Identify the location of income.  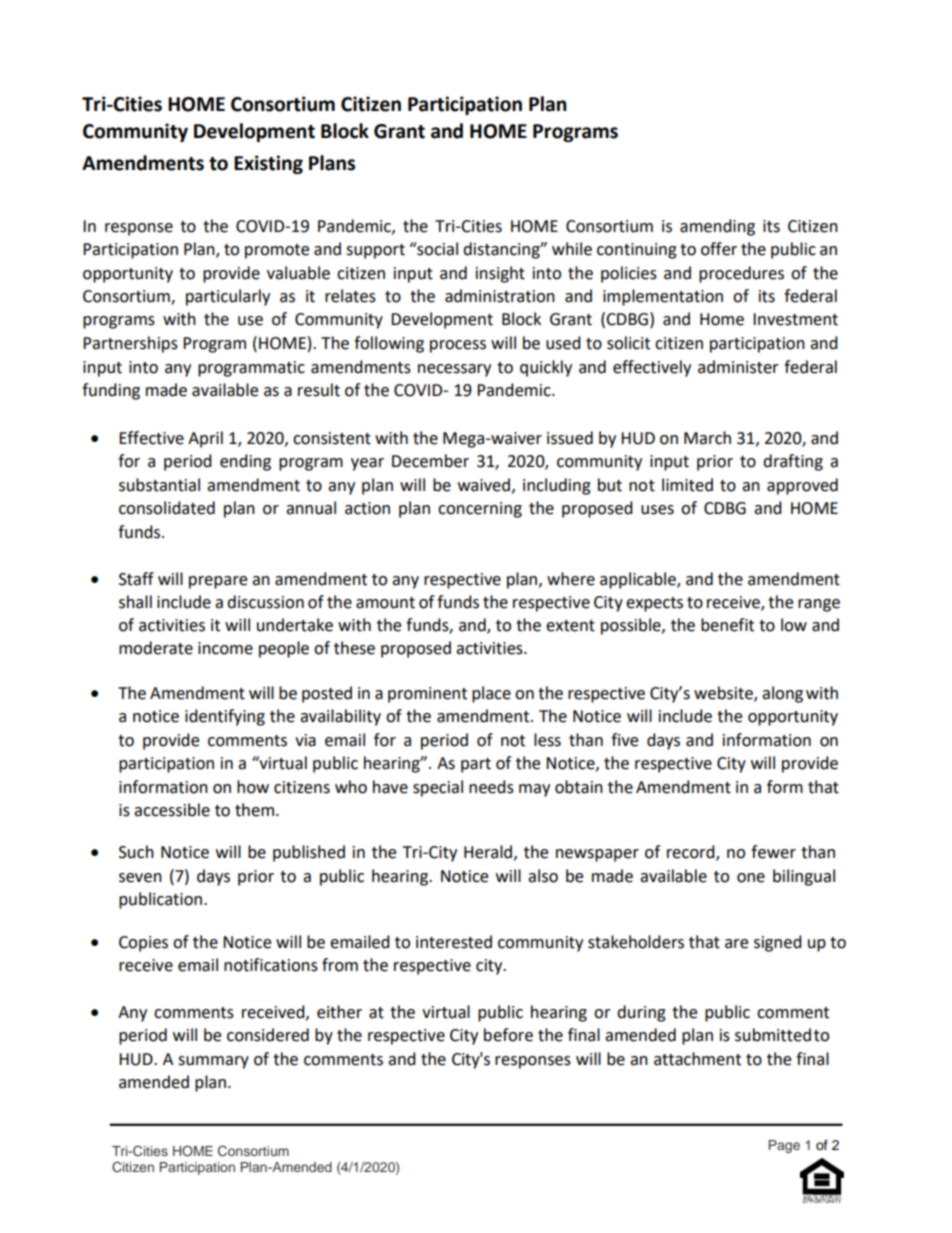
(225, 648).
